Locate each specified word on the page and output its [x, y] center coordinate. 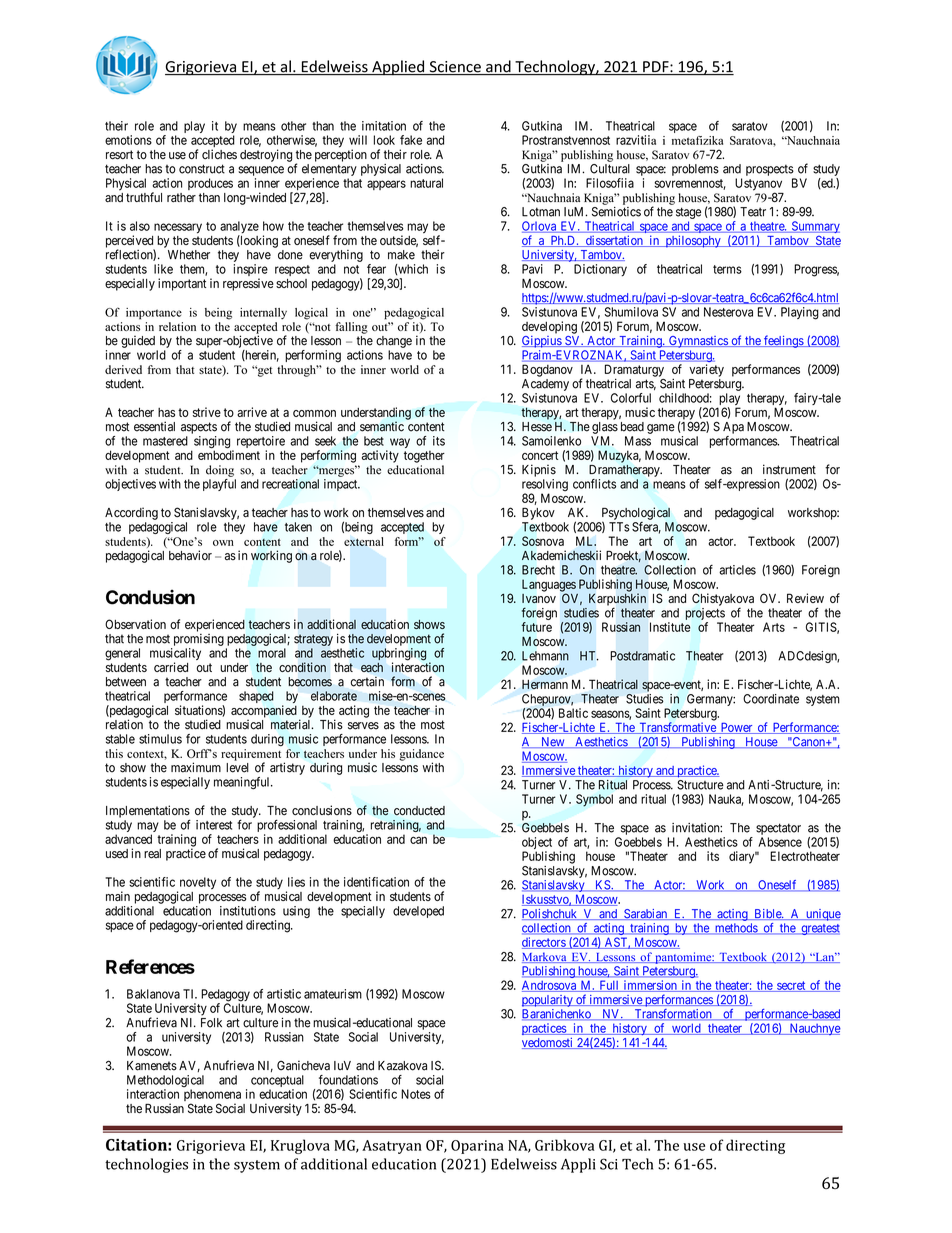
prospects [770, 170]
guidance [421, 756]
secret [791, 986]
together [424, 457]
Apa [733, 428]
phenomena [212, 1096]
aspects [199, 428]
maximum [196, 767]
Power [736, 728]
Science [455, 68]
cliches [219, 154]
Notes [416, 1094]
